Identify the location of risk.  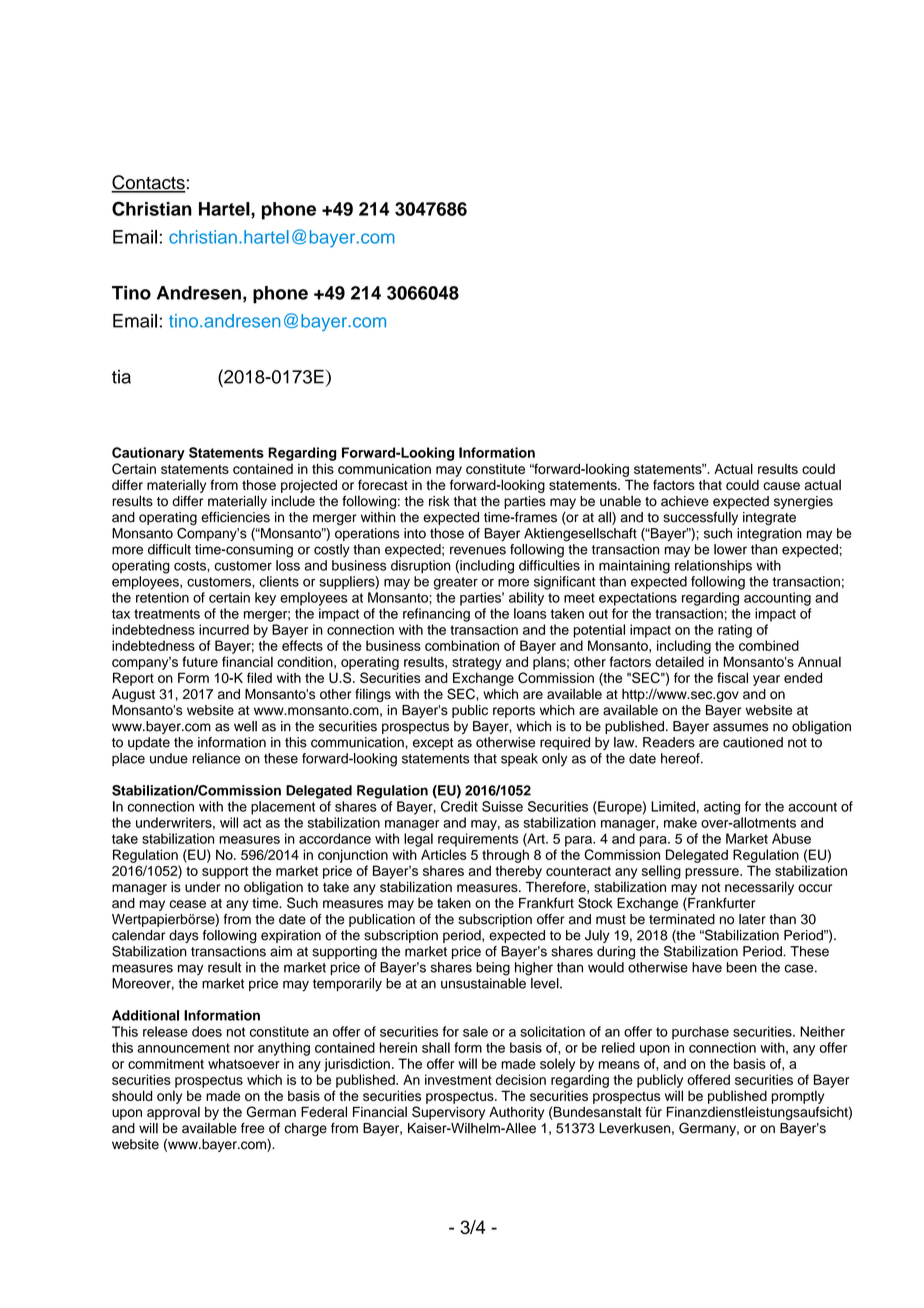
(439, 501).
